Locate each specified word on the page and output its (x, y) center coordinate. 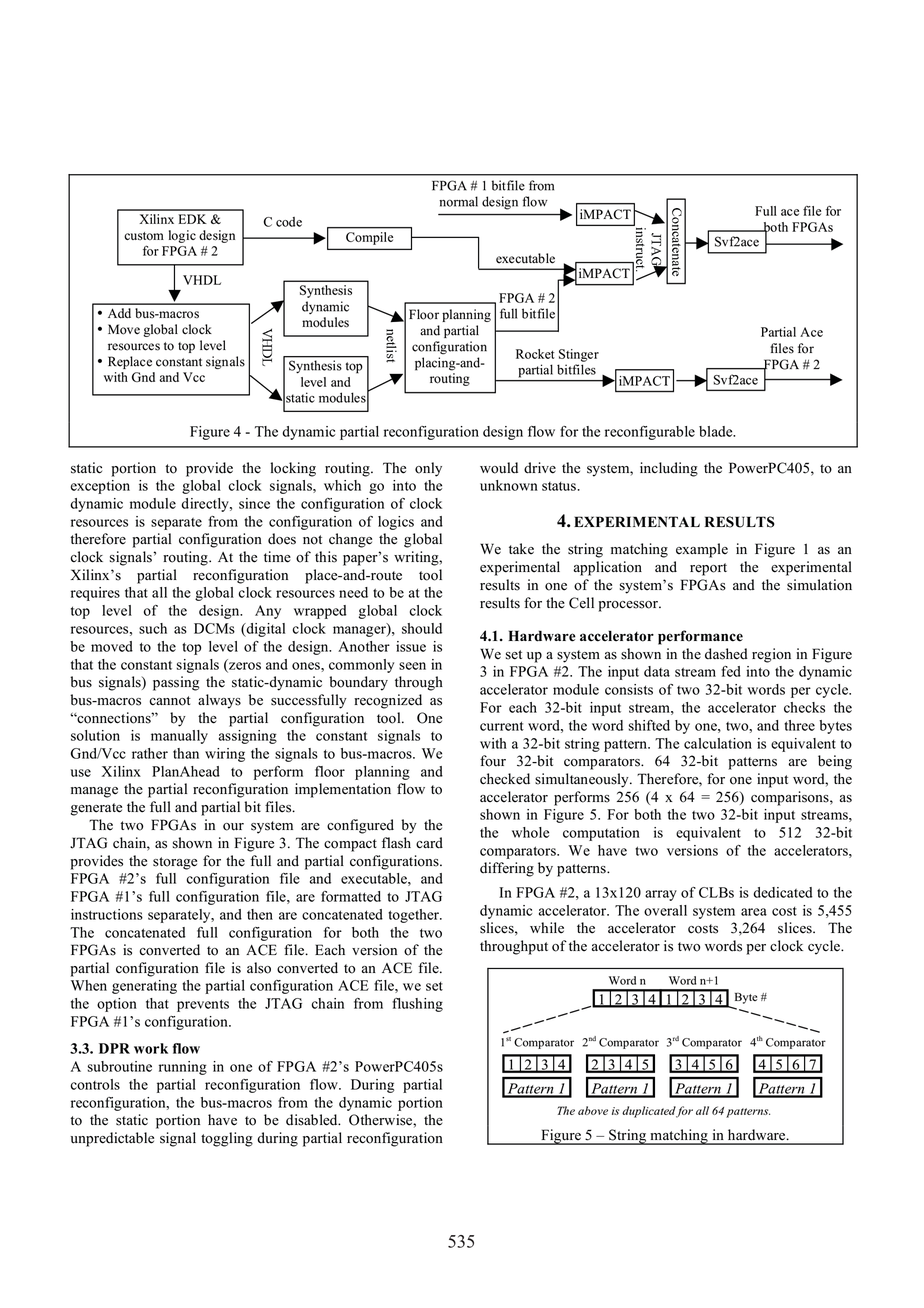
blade (717, 431)
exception (100, 487)
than (186, 753)
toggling (227, 1139)
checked (505, 779)
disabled (313, 1120)
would (499, 468)
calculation (718, 743)
